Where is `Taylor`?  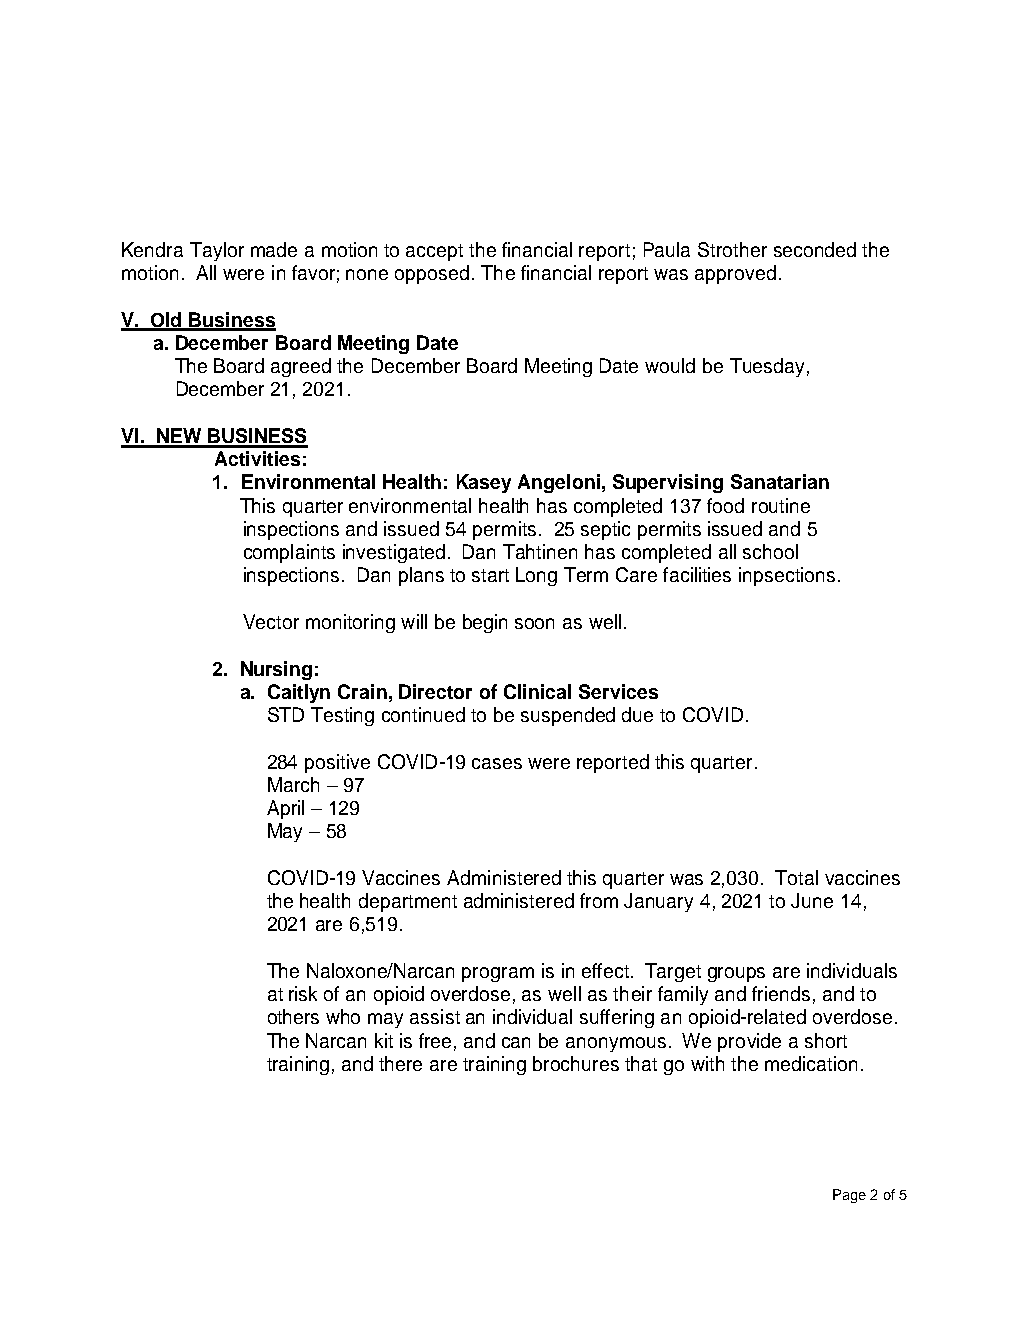
Taylor is located at coordinates (217, 251).
